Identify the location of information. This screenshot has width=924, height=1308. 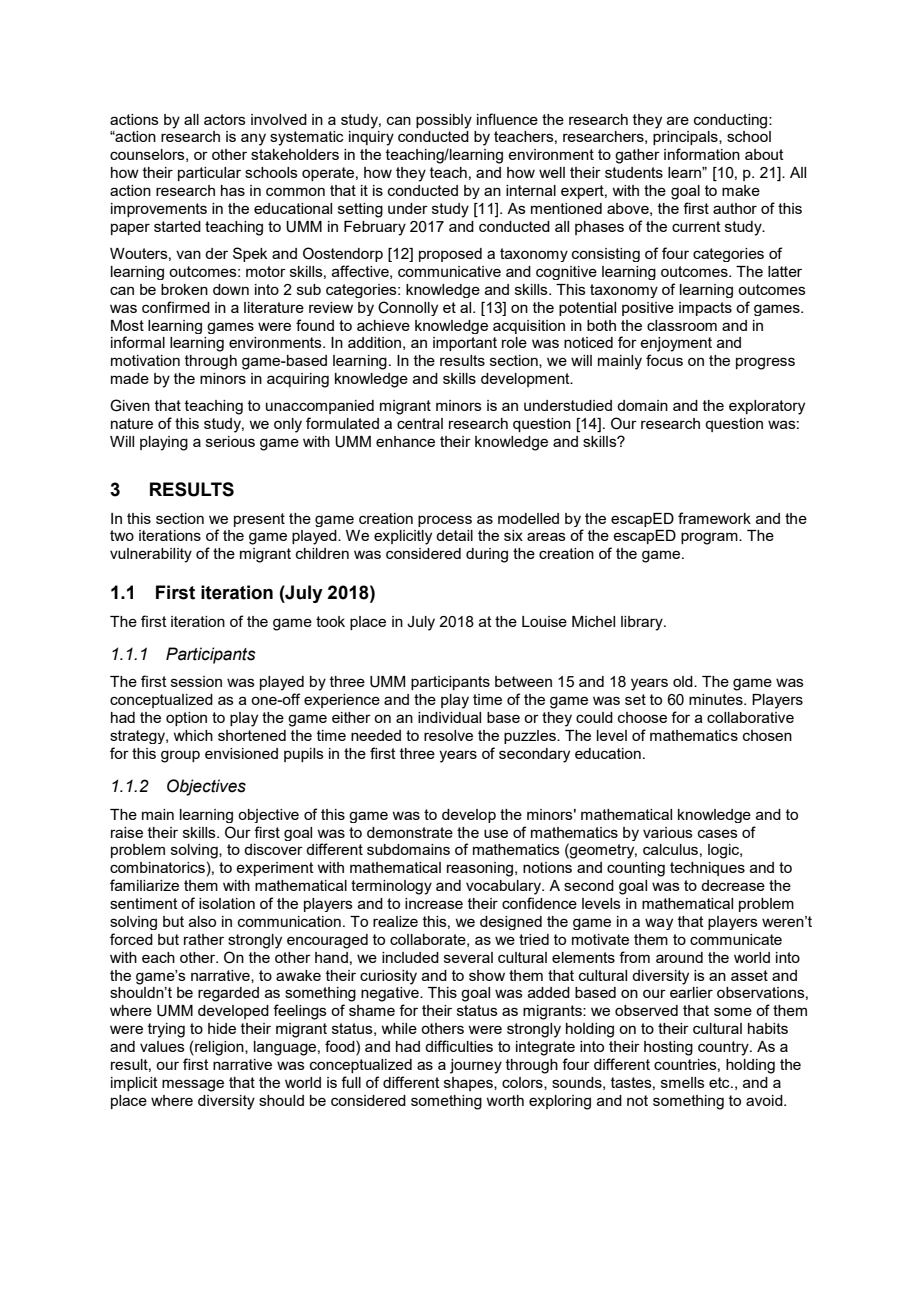
(702, 154).
